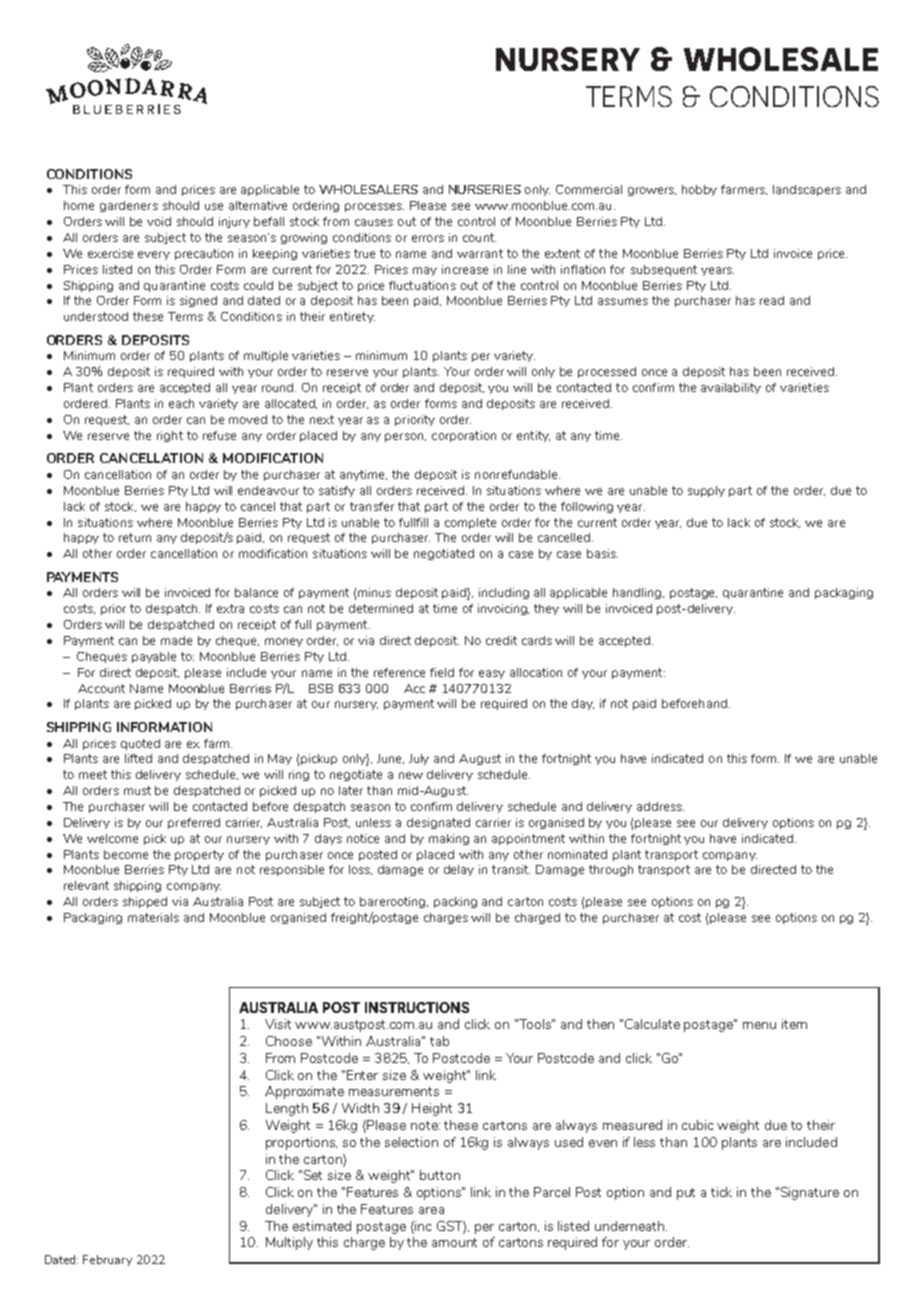 The height and width of the screenshot is (1308, 924). What do you see at coordinates (140, 744) in the screenshot?
I see `quoted` at bounding box center [140, 744].
